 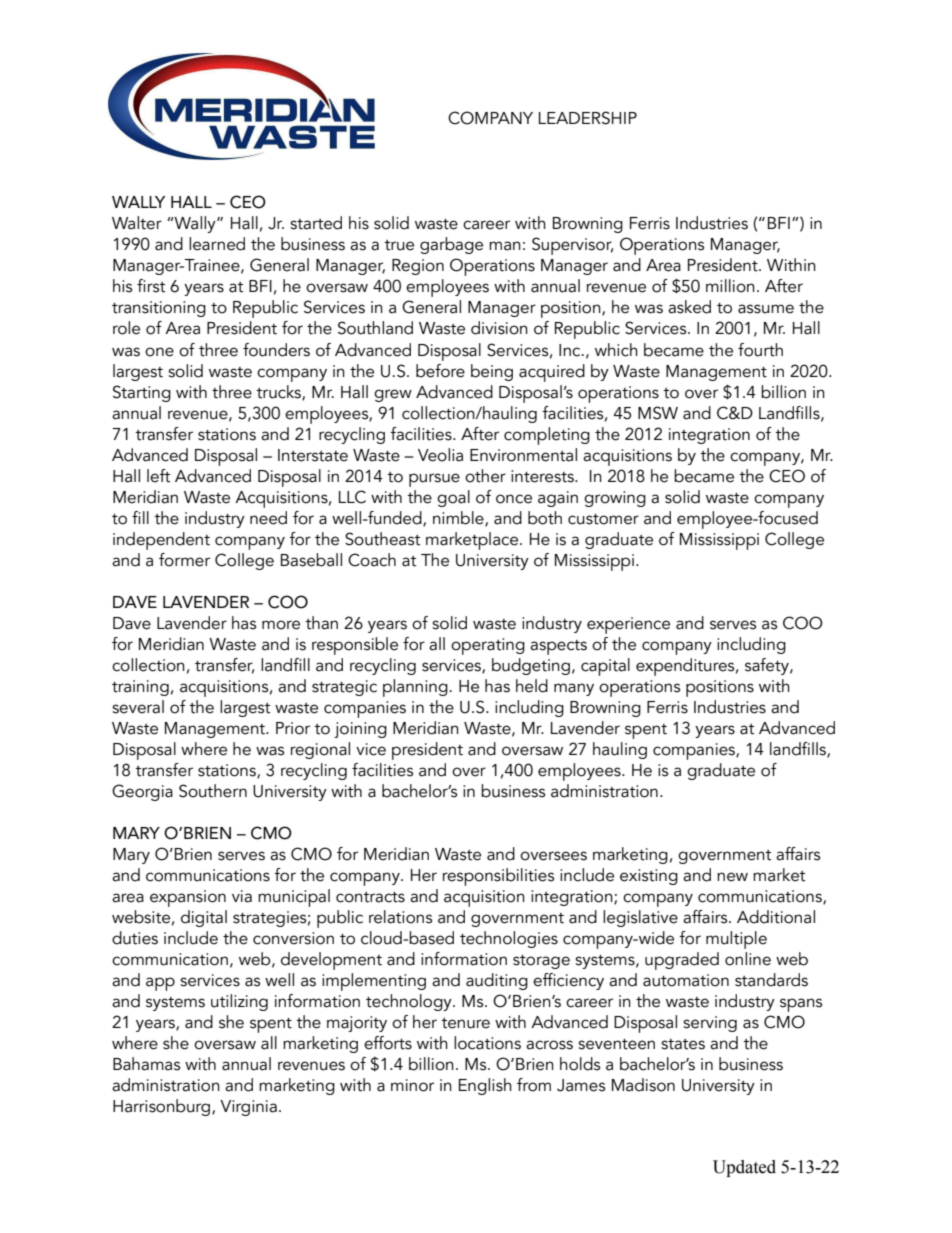 What do you see at coordinates (732, 877) in the document?
I see `new` at bounding box center [732, 877].
